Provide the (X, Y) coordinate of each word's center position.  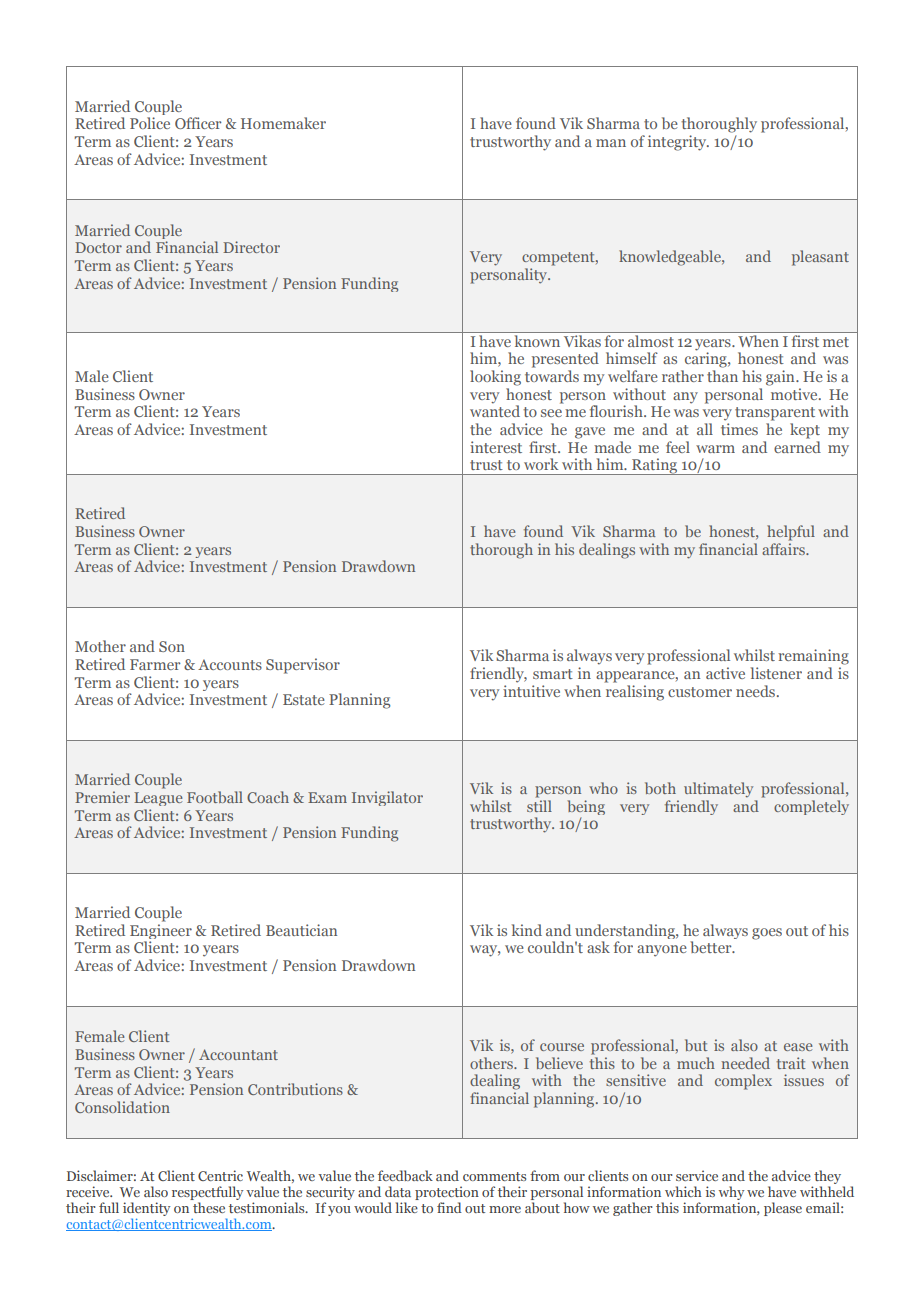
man (611, 143)
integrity (678, 143)
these (209, 1207)
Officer (198, 123)
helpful (791, 533)
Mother (100, 646)
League (158, 799)
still (539, 804)
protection (447, 1194)
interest (496, 447)
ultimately (718, 790)
